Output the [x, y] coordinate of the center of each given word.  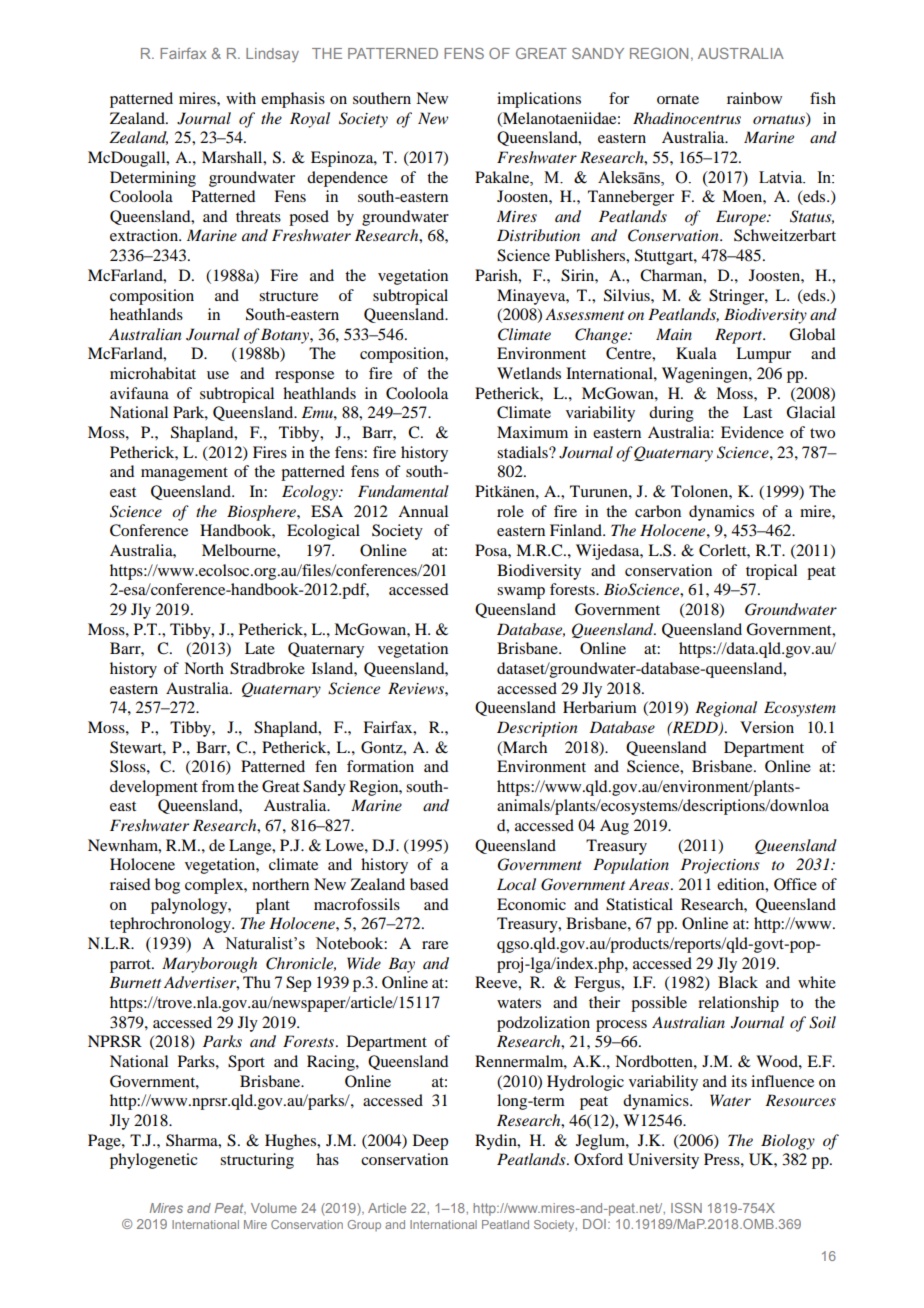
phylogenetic [153, 1161]
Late [260, 648]
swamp [521, 593]
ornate [678, 99]
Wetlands [529, 373]
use [218, 375]
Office [795, 884]
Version [767, 727]
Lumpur [763, 355]
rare [435, 945]
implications [539, 100]
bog [167, 886]
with [241, 98]
